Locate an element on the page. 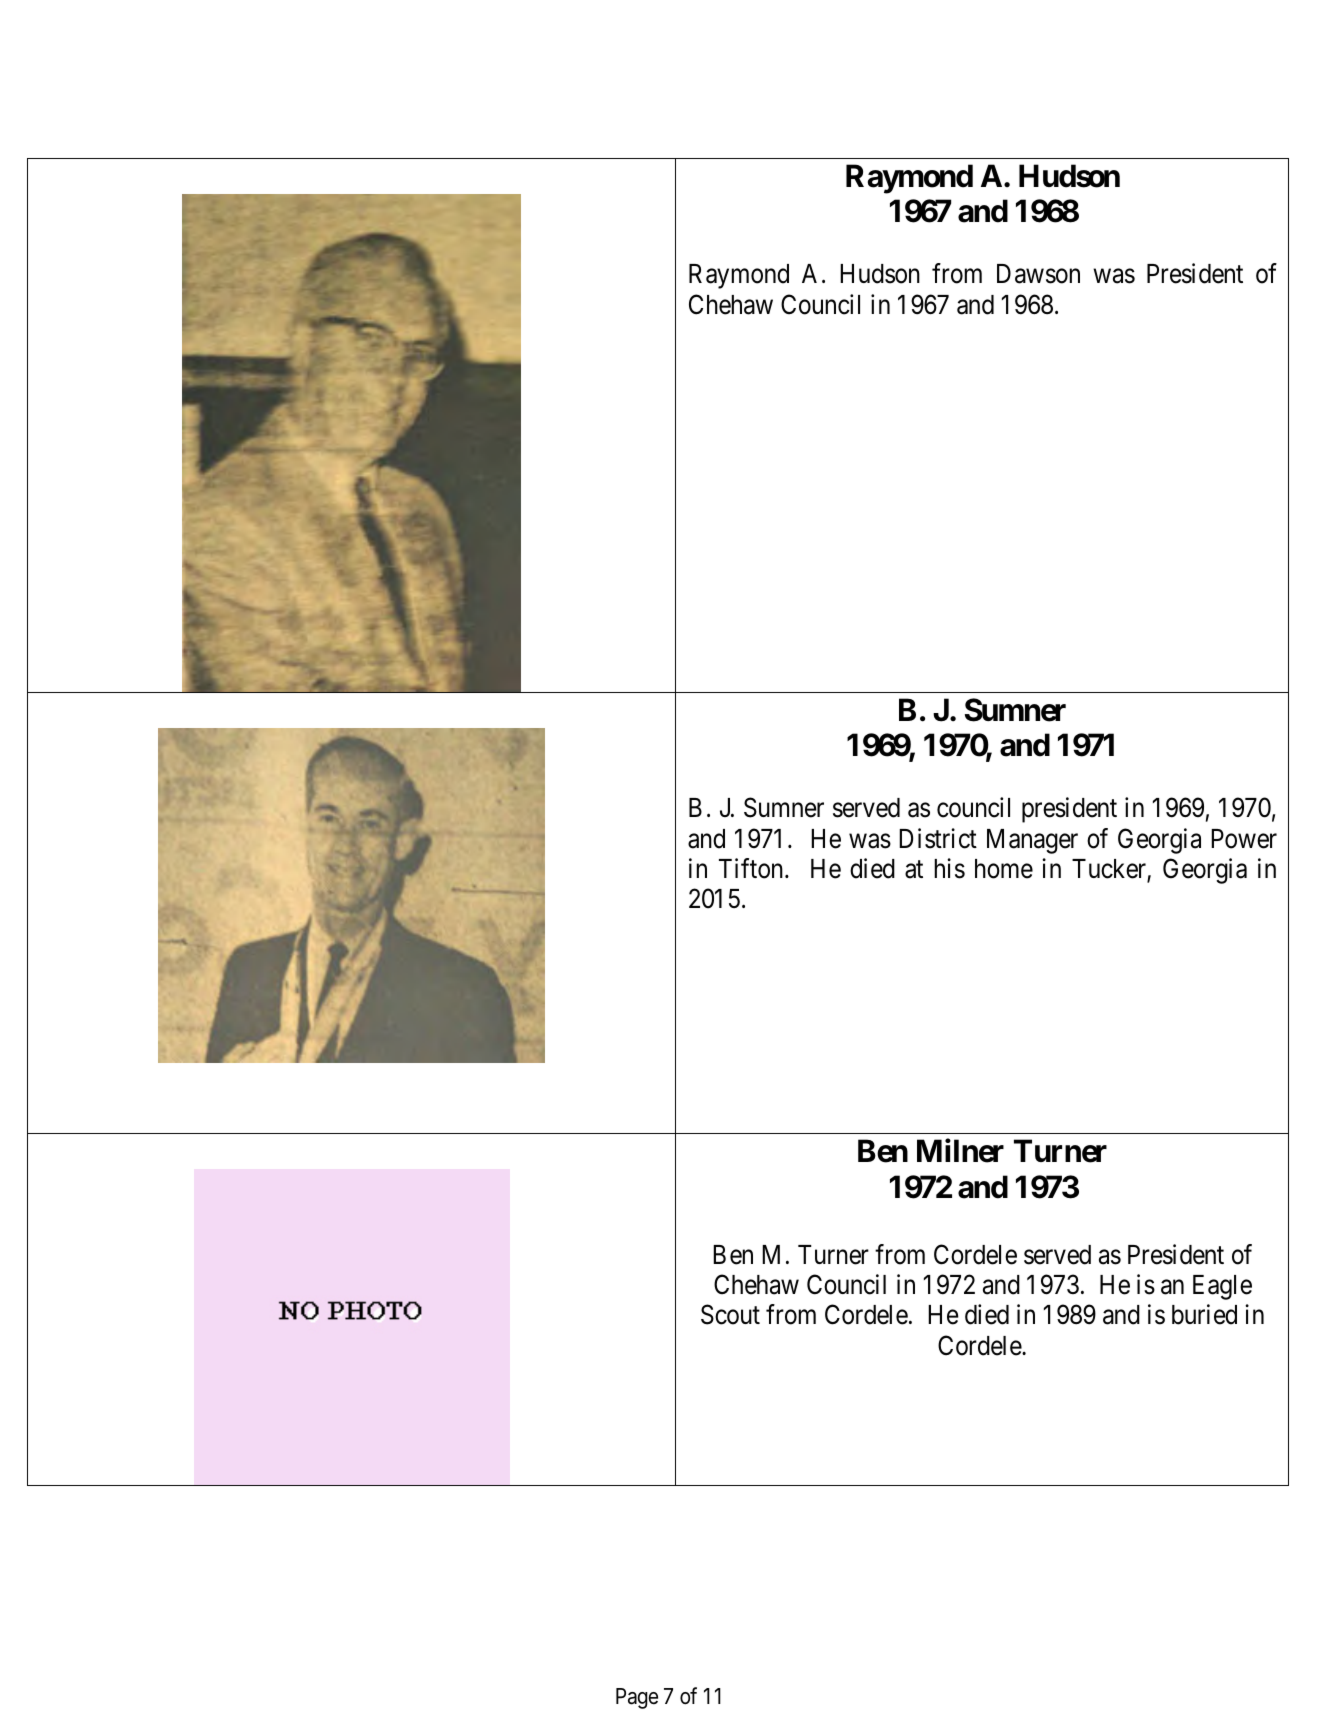  Manager is located at coordinates (1032, 841).
